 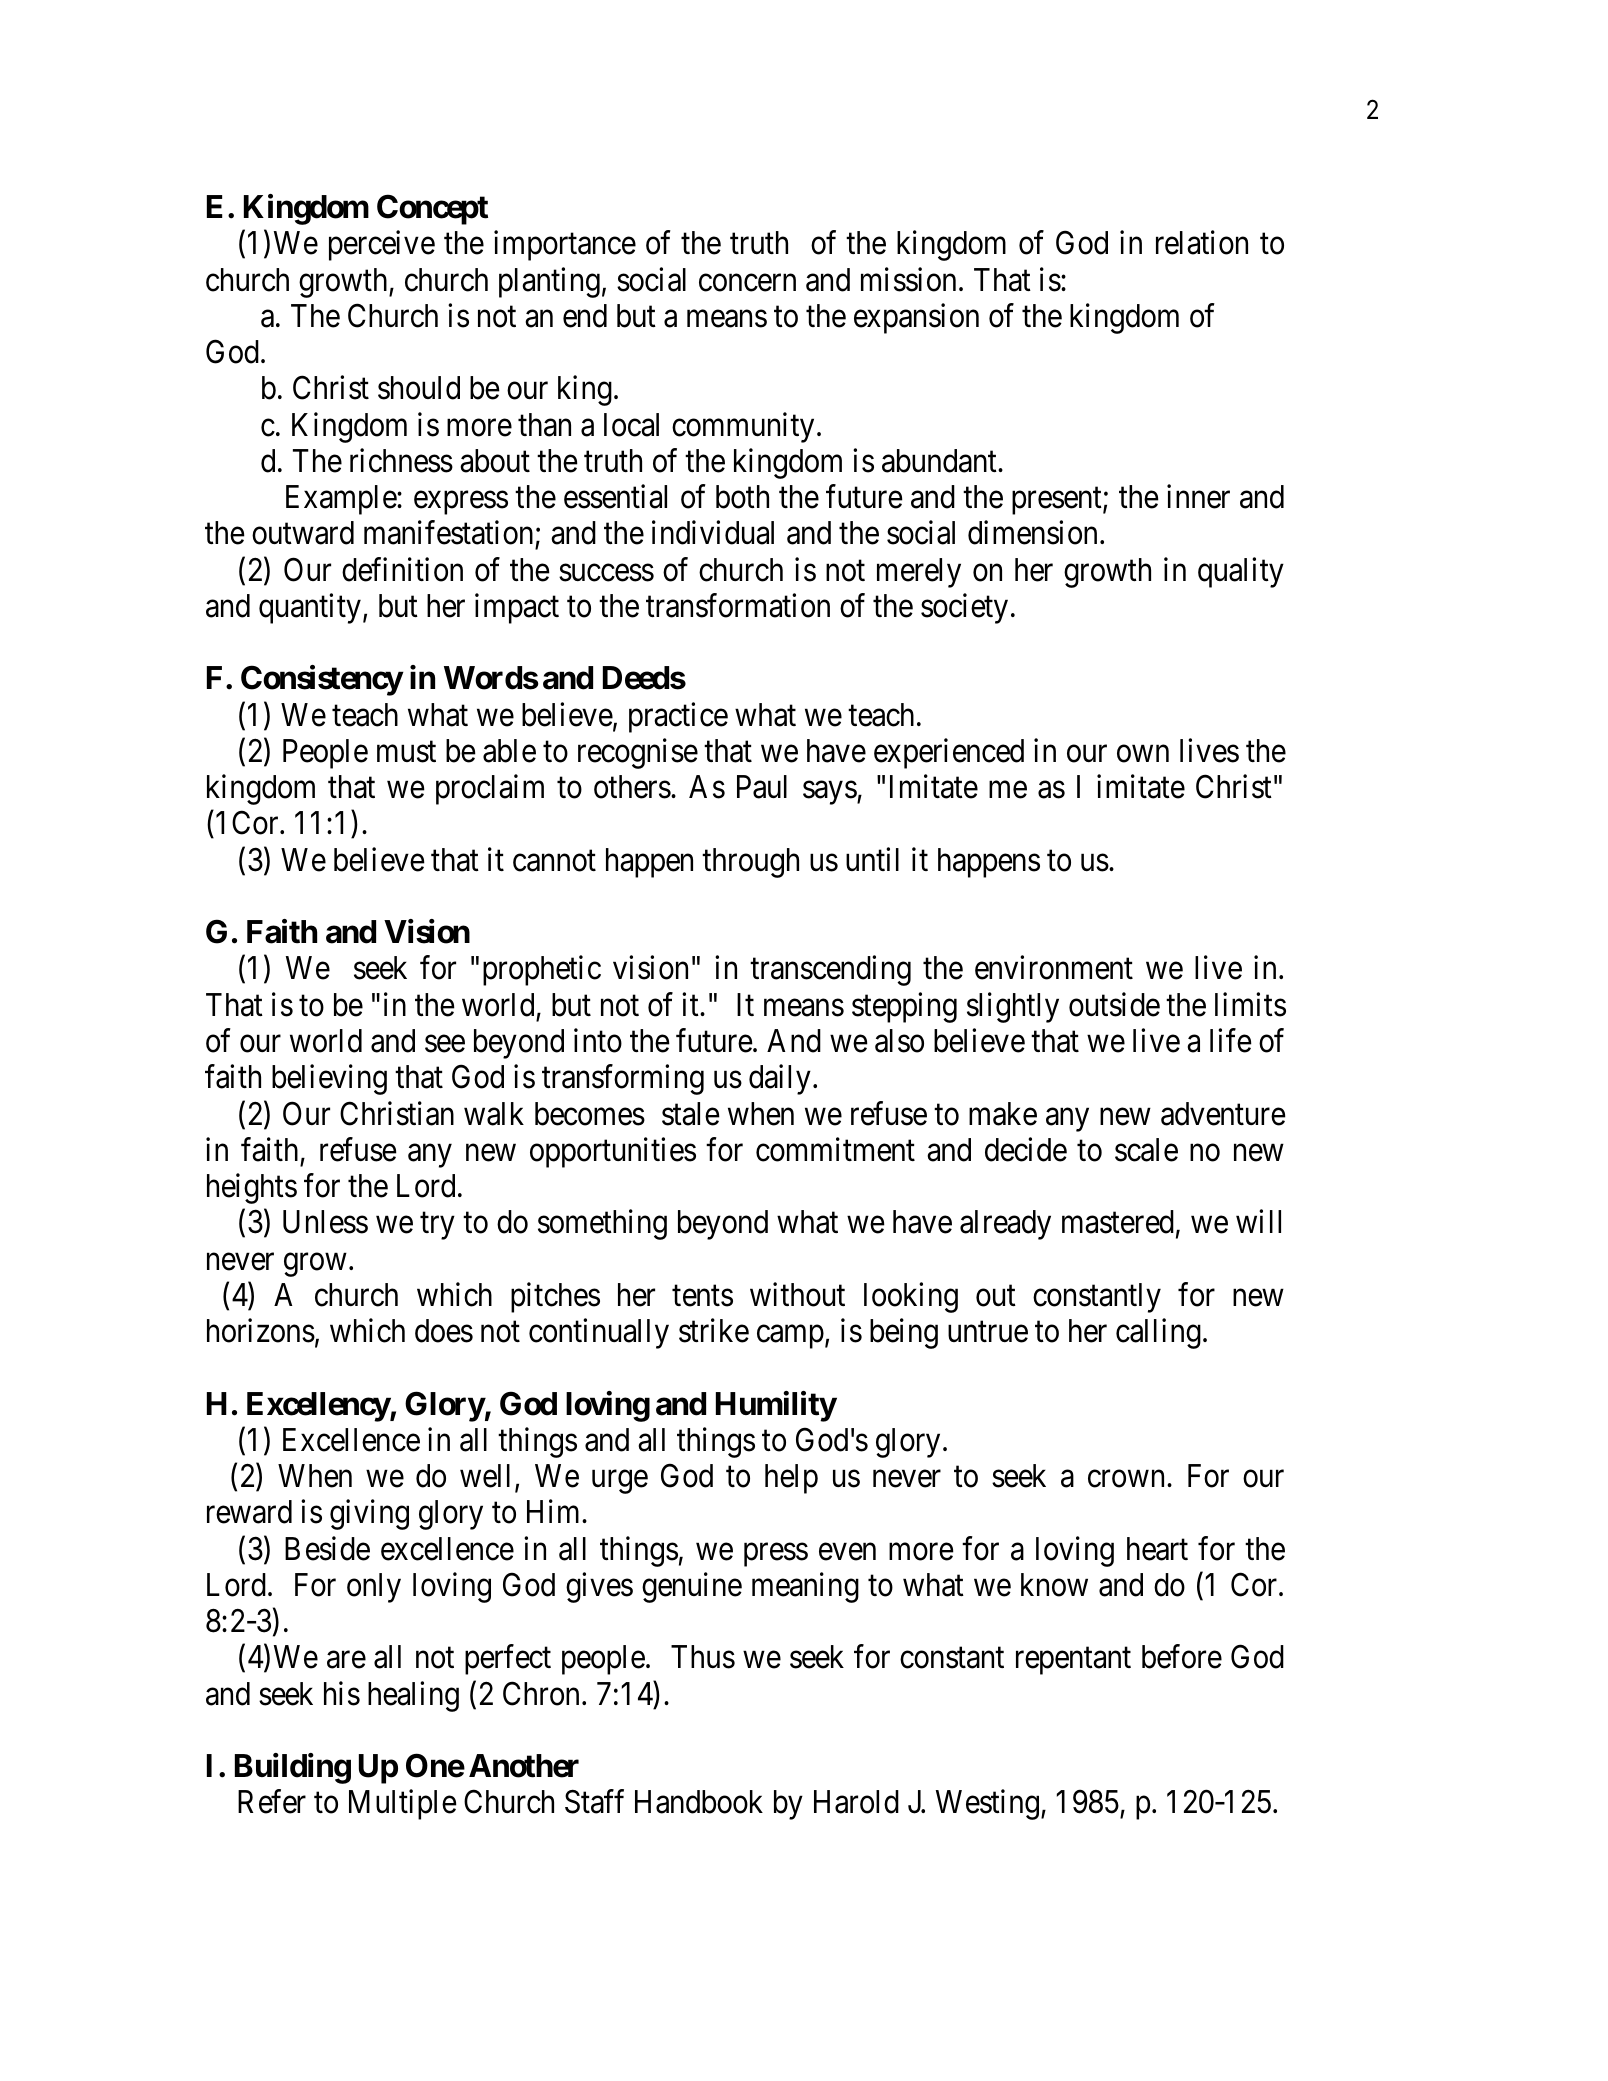 What do you see at coordinates (1128, 1479) in the document?
I see `crown` at bounding box center [1128, 1479].
